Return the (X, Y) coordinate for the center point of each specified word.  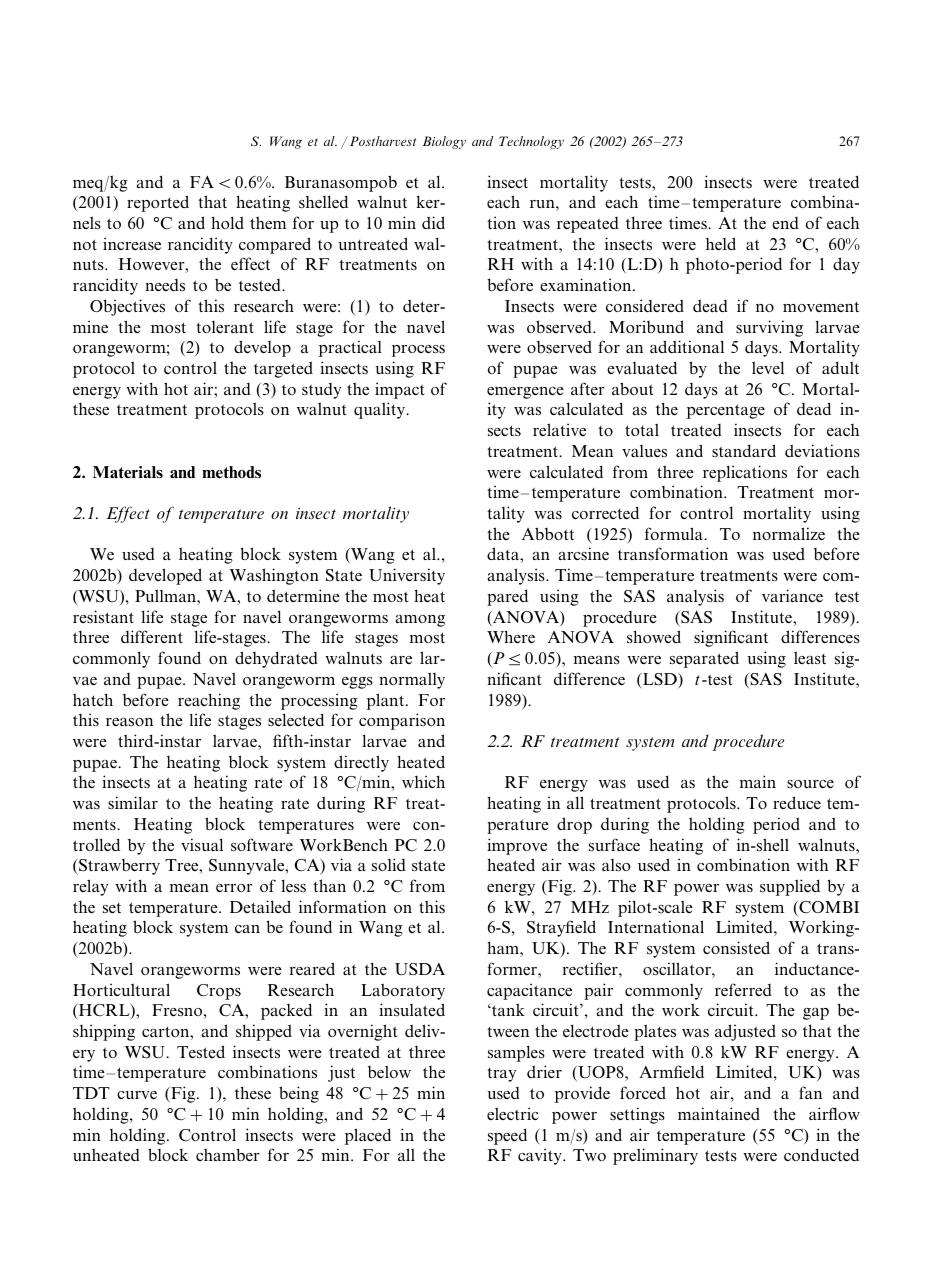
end (785, 223)
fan (810, 1092)
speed (507, 1136)
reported (158, 203)
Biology (444, 142)
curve (137, 1095)
